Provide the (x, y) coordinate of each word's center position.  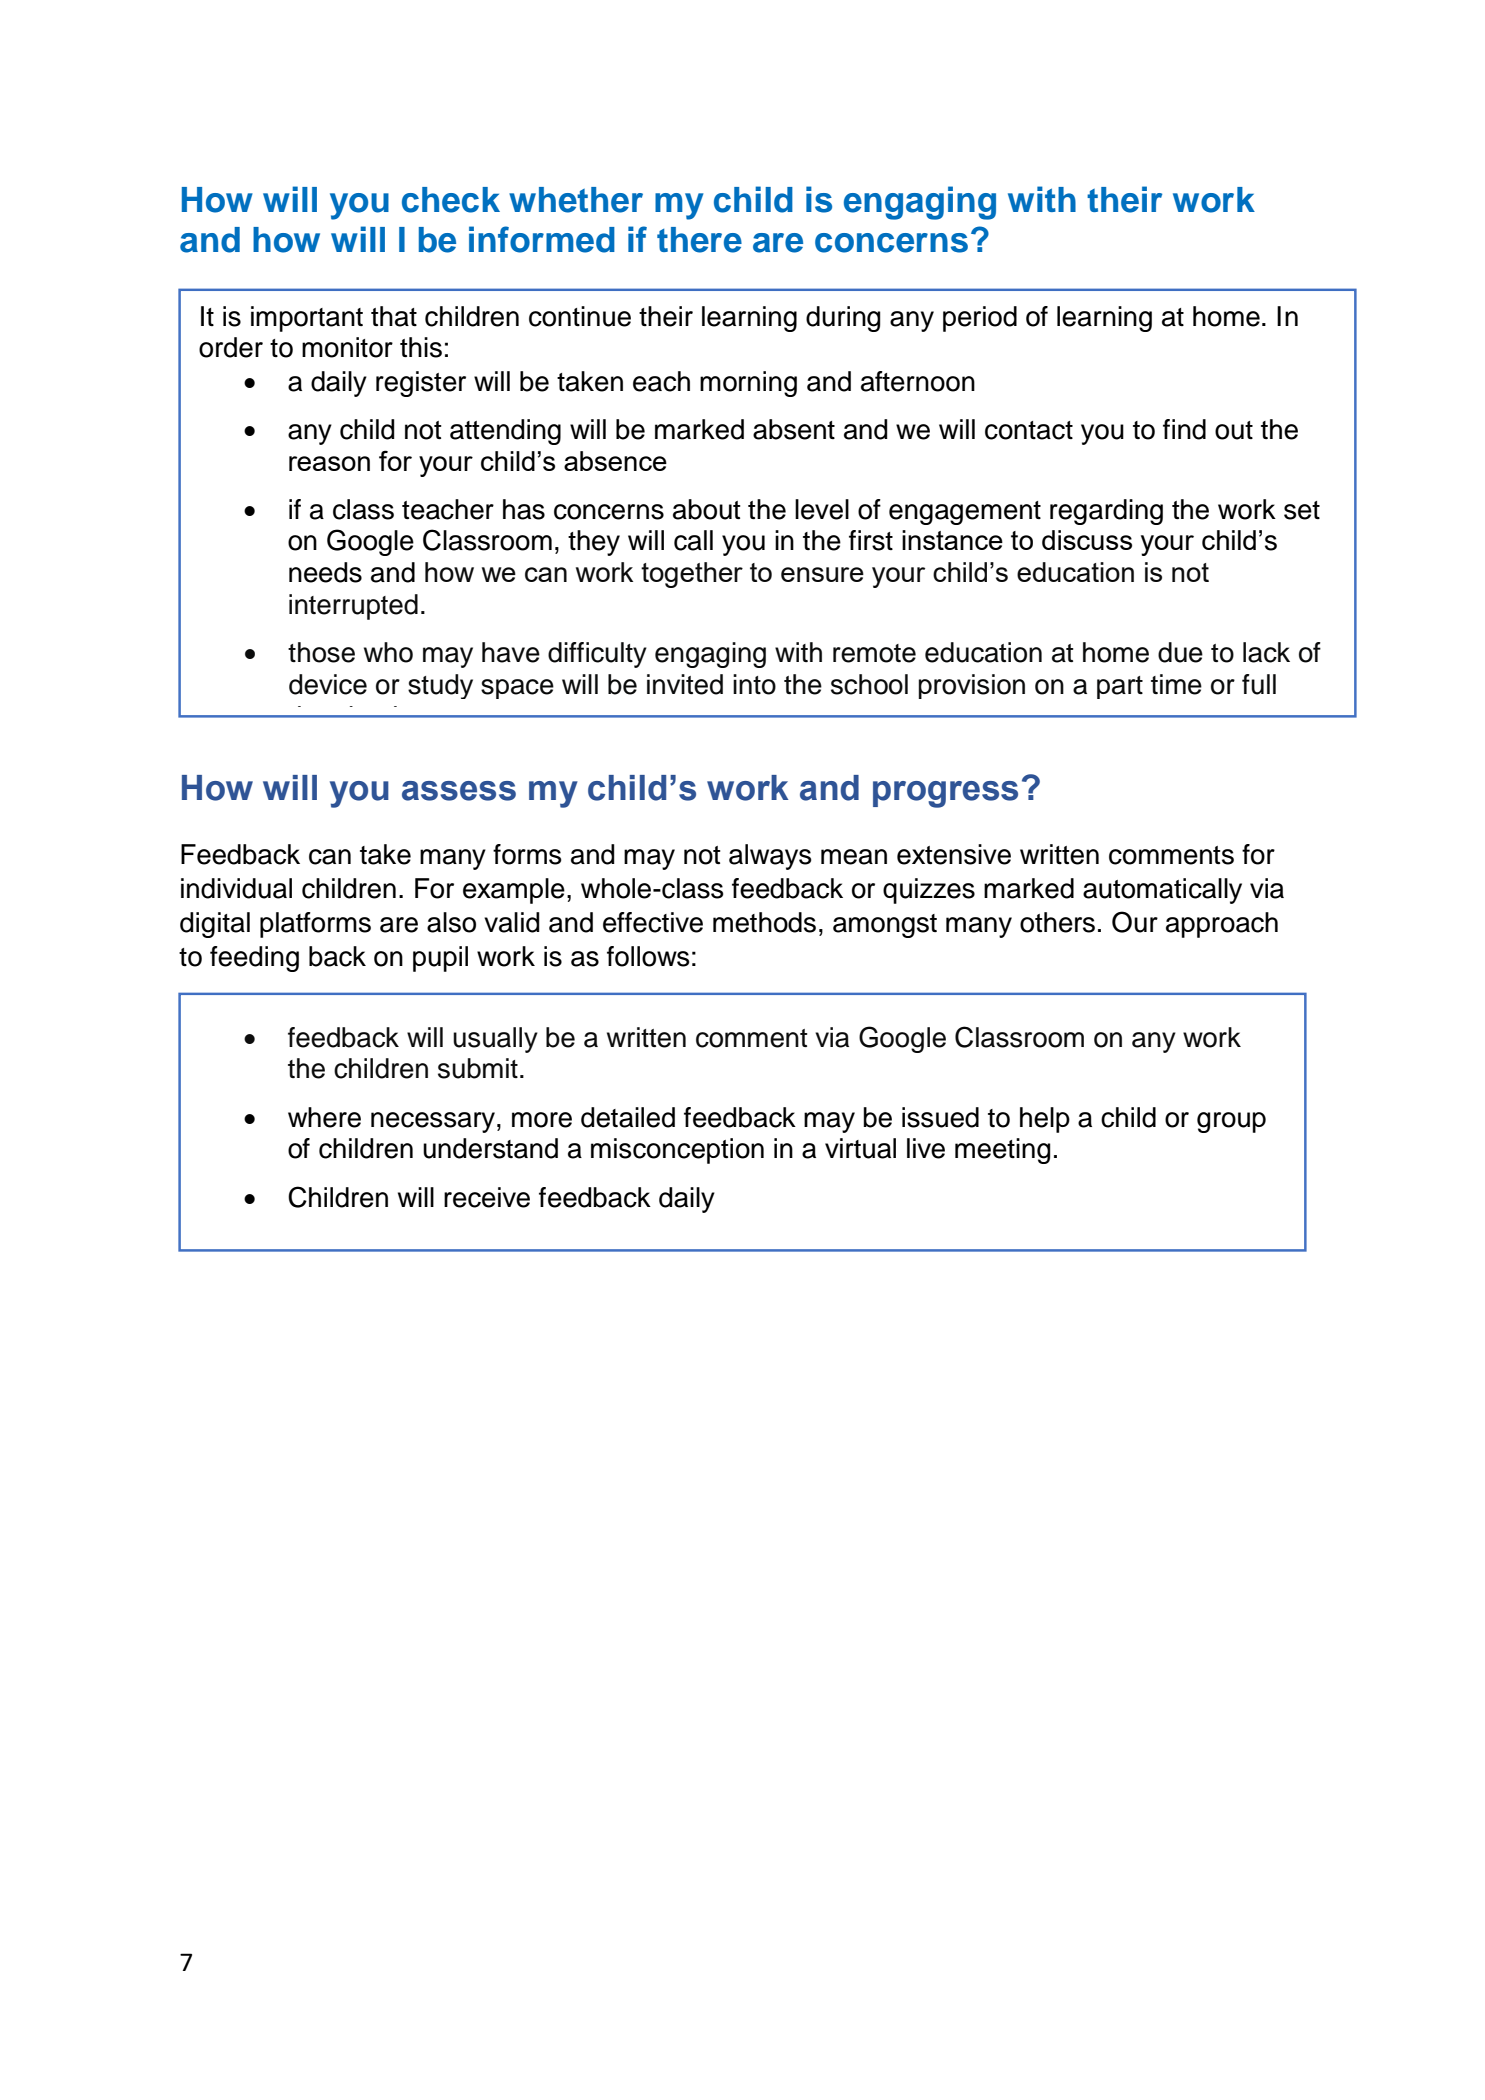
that (394, 316)
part (1120, 687)
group (1231, 1122)
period (980, 319)
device (328, 684)
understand (490, 1148)
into (754, 684)
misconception (677, 1151)
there (699, 240)
